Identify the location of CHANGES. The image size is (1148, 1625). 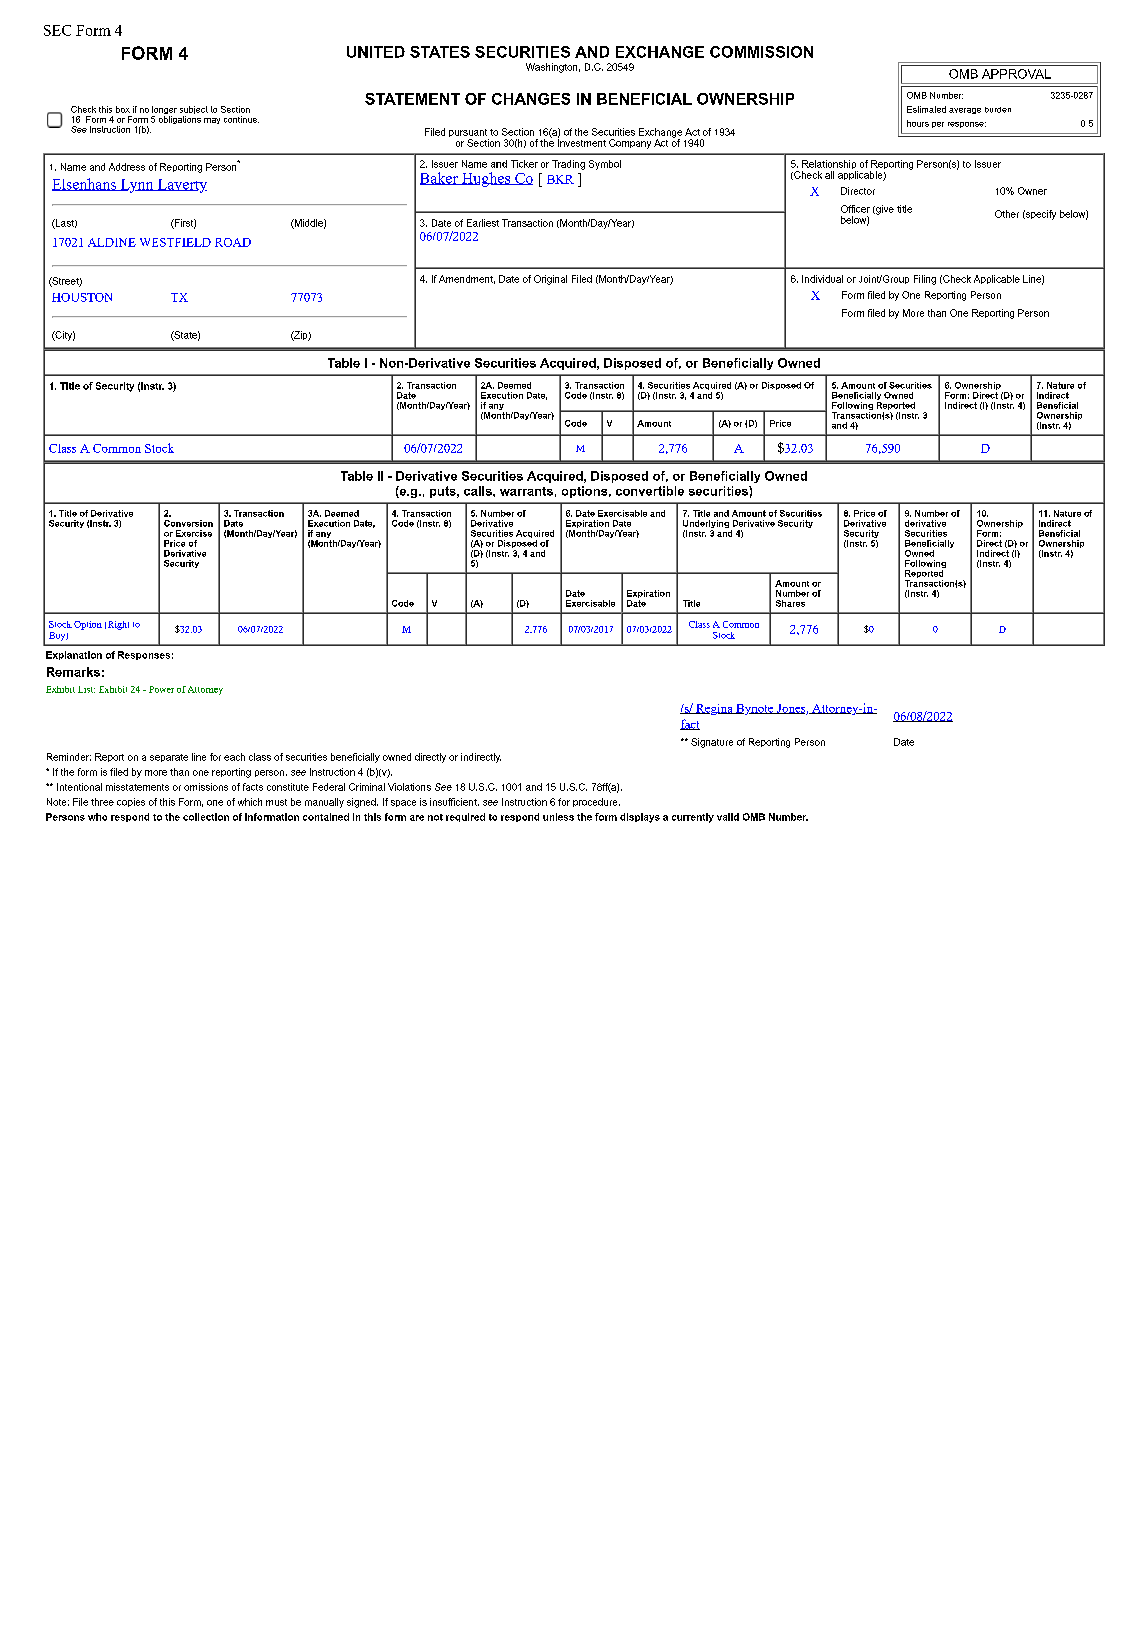
(531, 99).
